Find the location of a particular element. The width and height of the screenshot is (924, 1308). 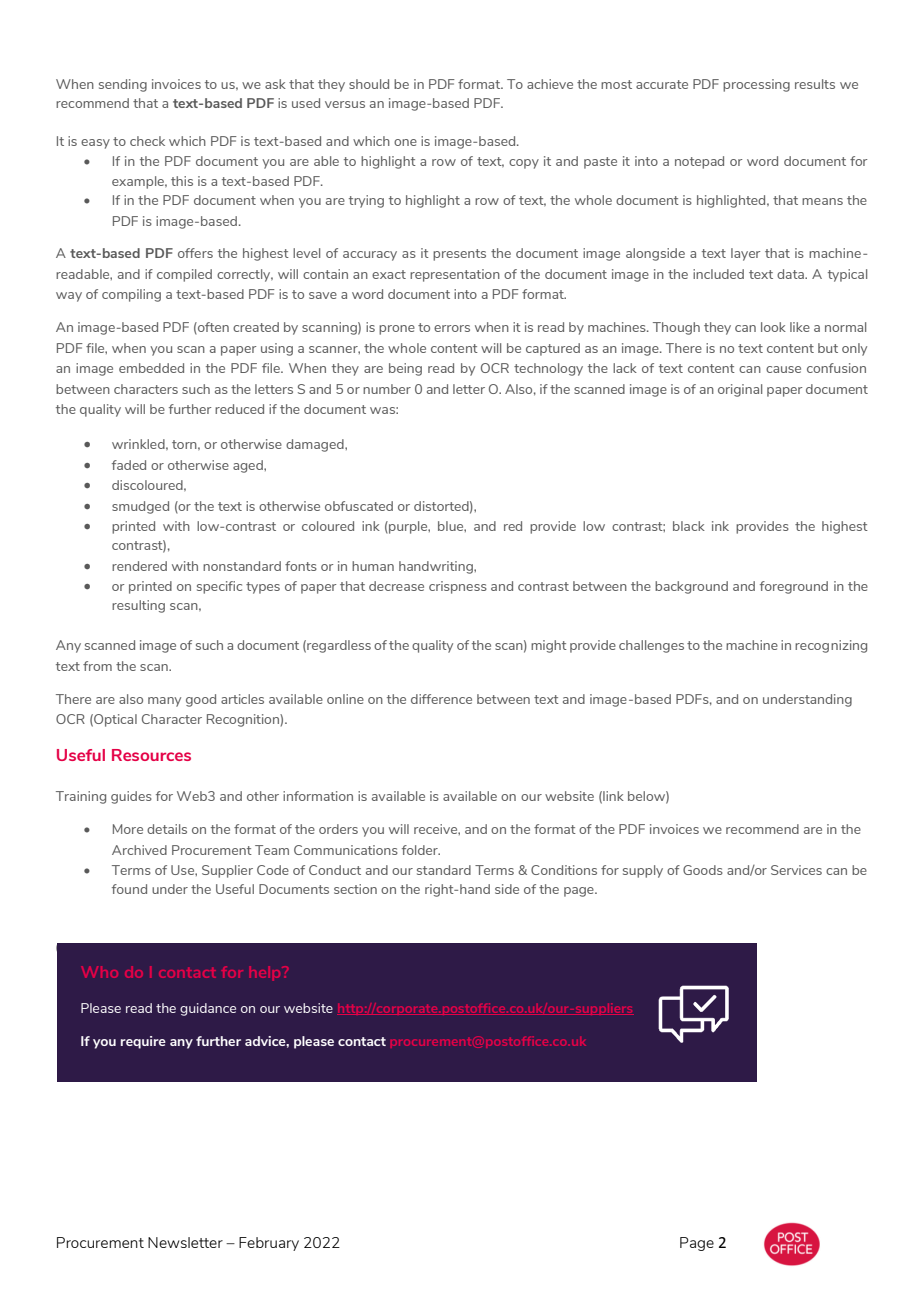

original is located at coordinates (740, 390).
